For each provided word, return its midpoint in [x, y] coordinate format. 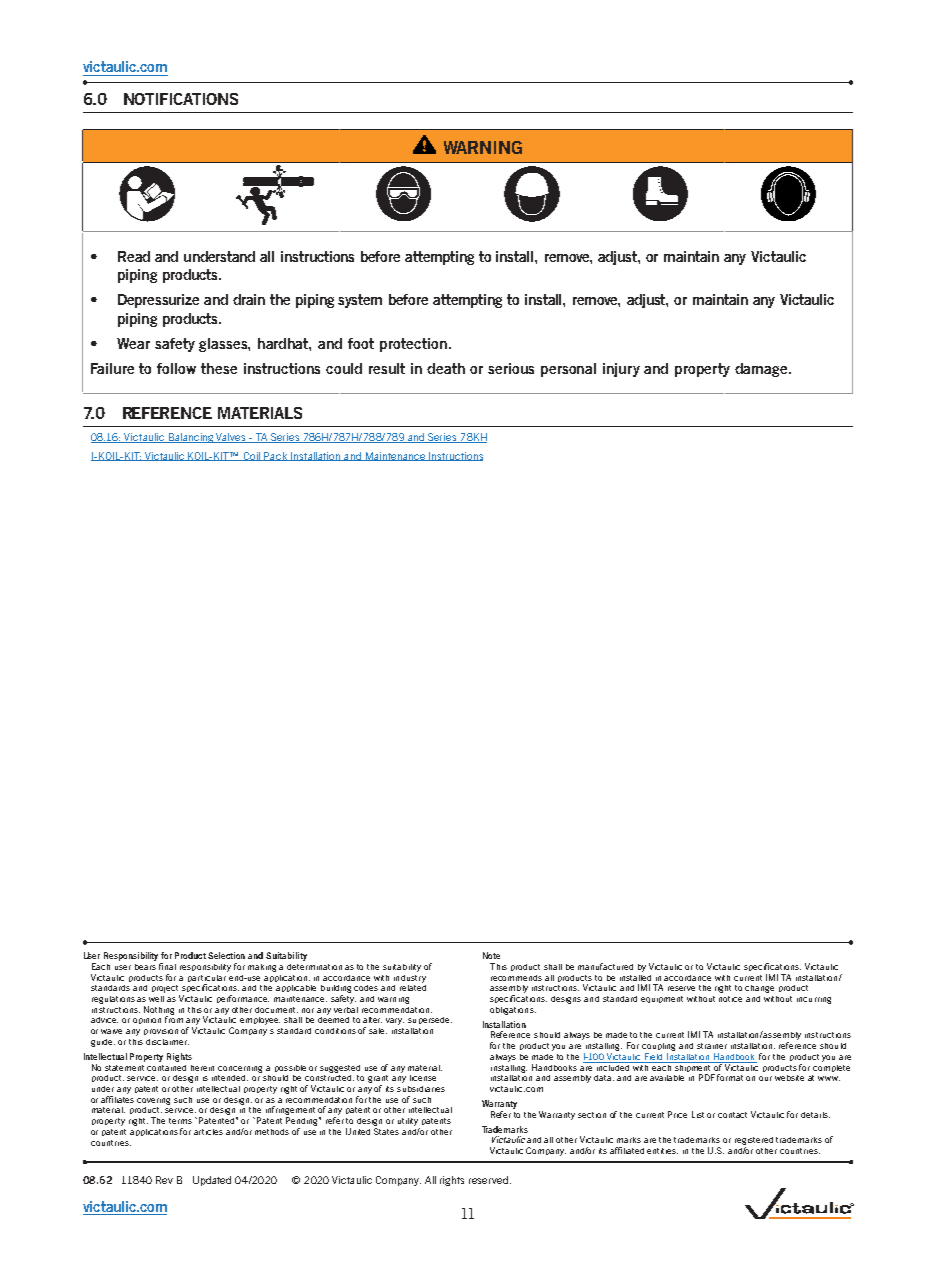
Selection [226, 955]
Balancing [191, 438]
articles [208, 1132]
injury [621, 370]
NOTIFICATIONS [181, 99]
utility [408, 1122]
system [360, 301]
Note [491, 955]
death [446, 368]
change [759, 989]
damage [762, 370]
